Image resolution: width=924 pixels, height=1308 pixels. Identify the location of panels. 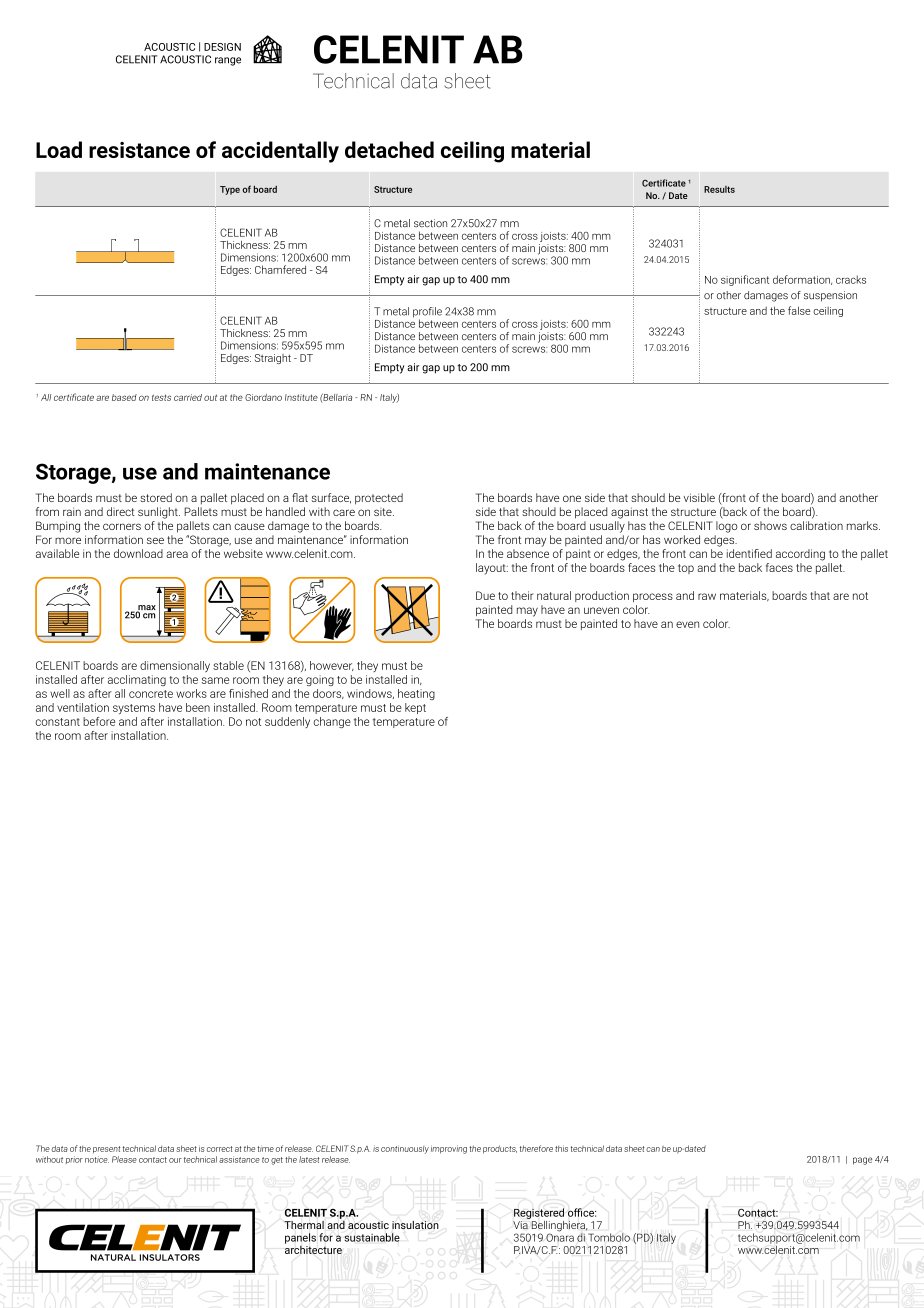
(300, 1238).
